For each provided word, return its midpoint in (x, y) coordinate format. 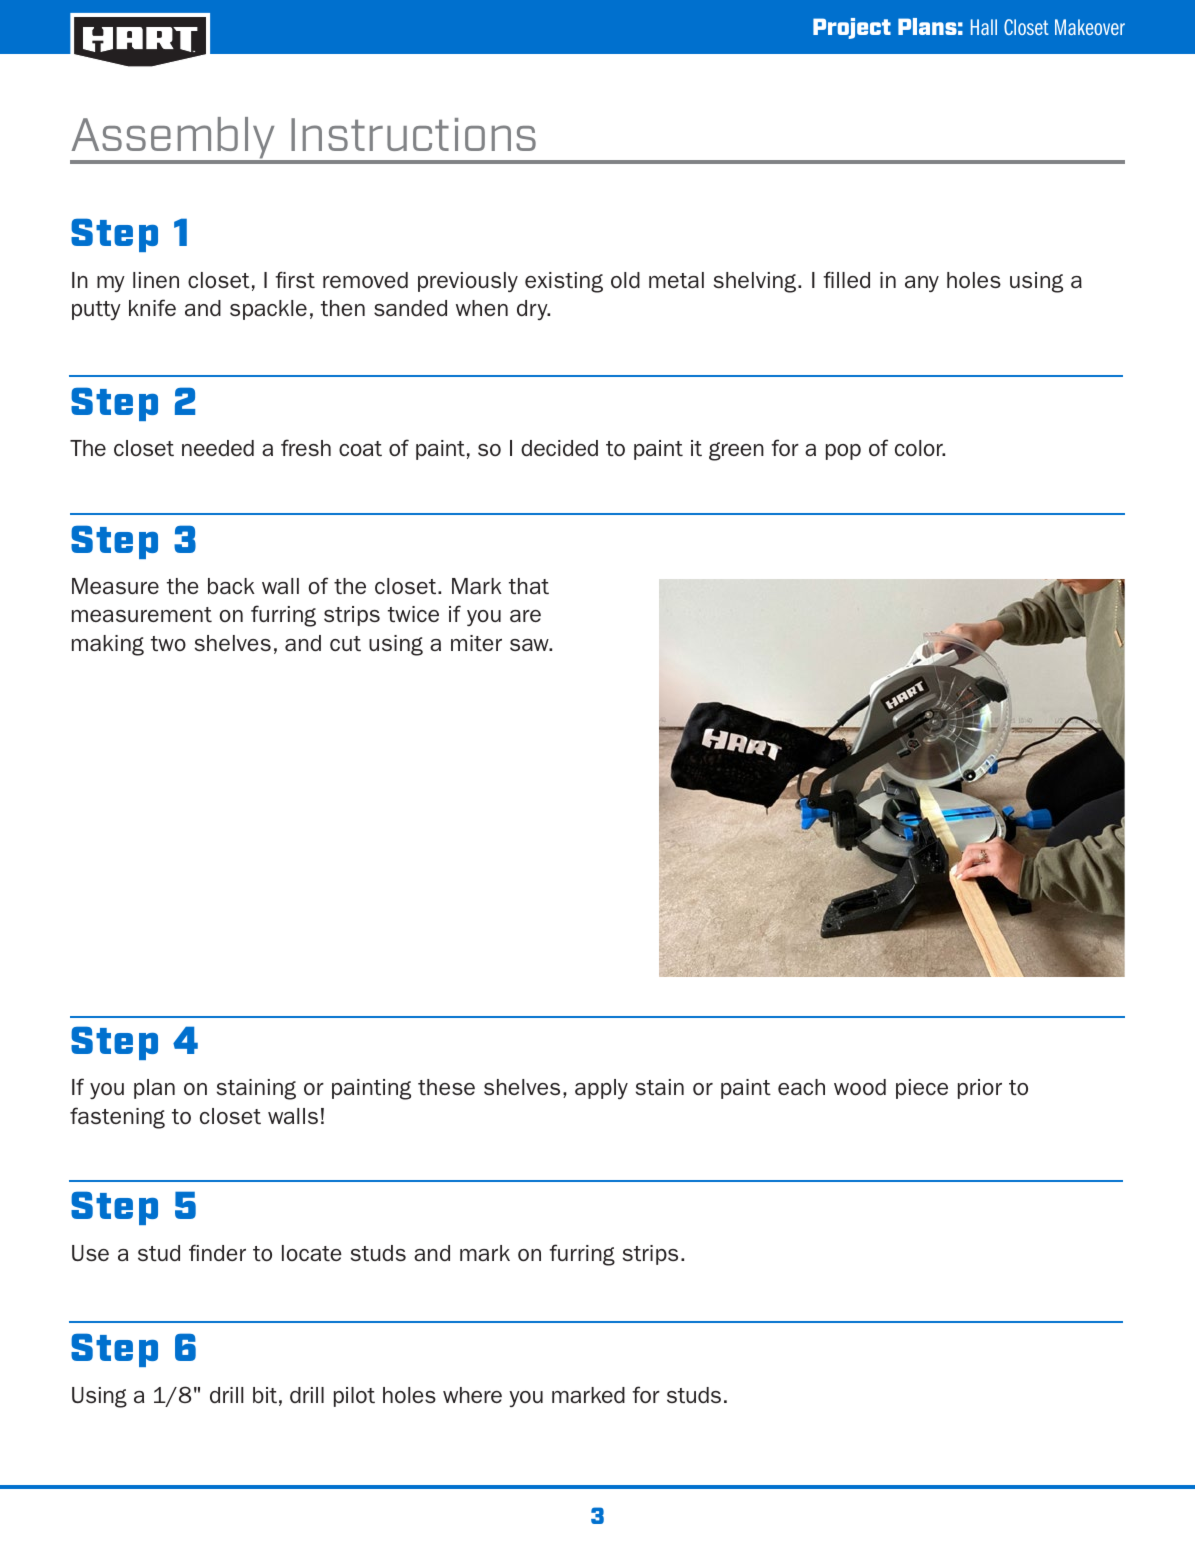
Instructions (413, 134)
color (920, 448)
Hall (984, 27)
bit (265, 1395)
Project (852, 28)
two (168, 643)
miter (476, 643)
